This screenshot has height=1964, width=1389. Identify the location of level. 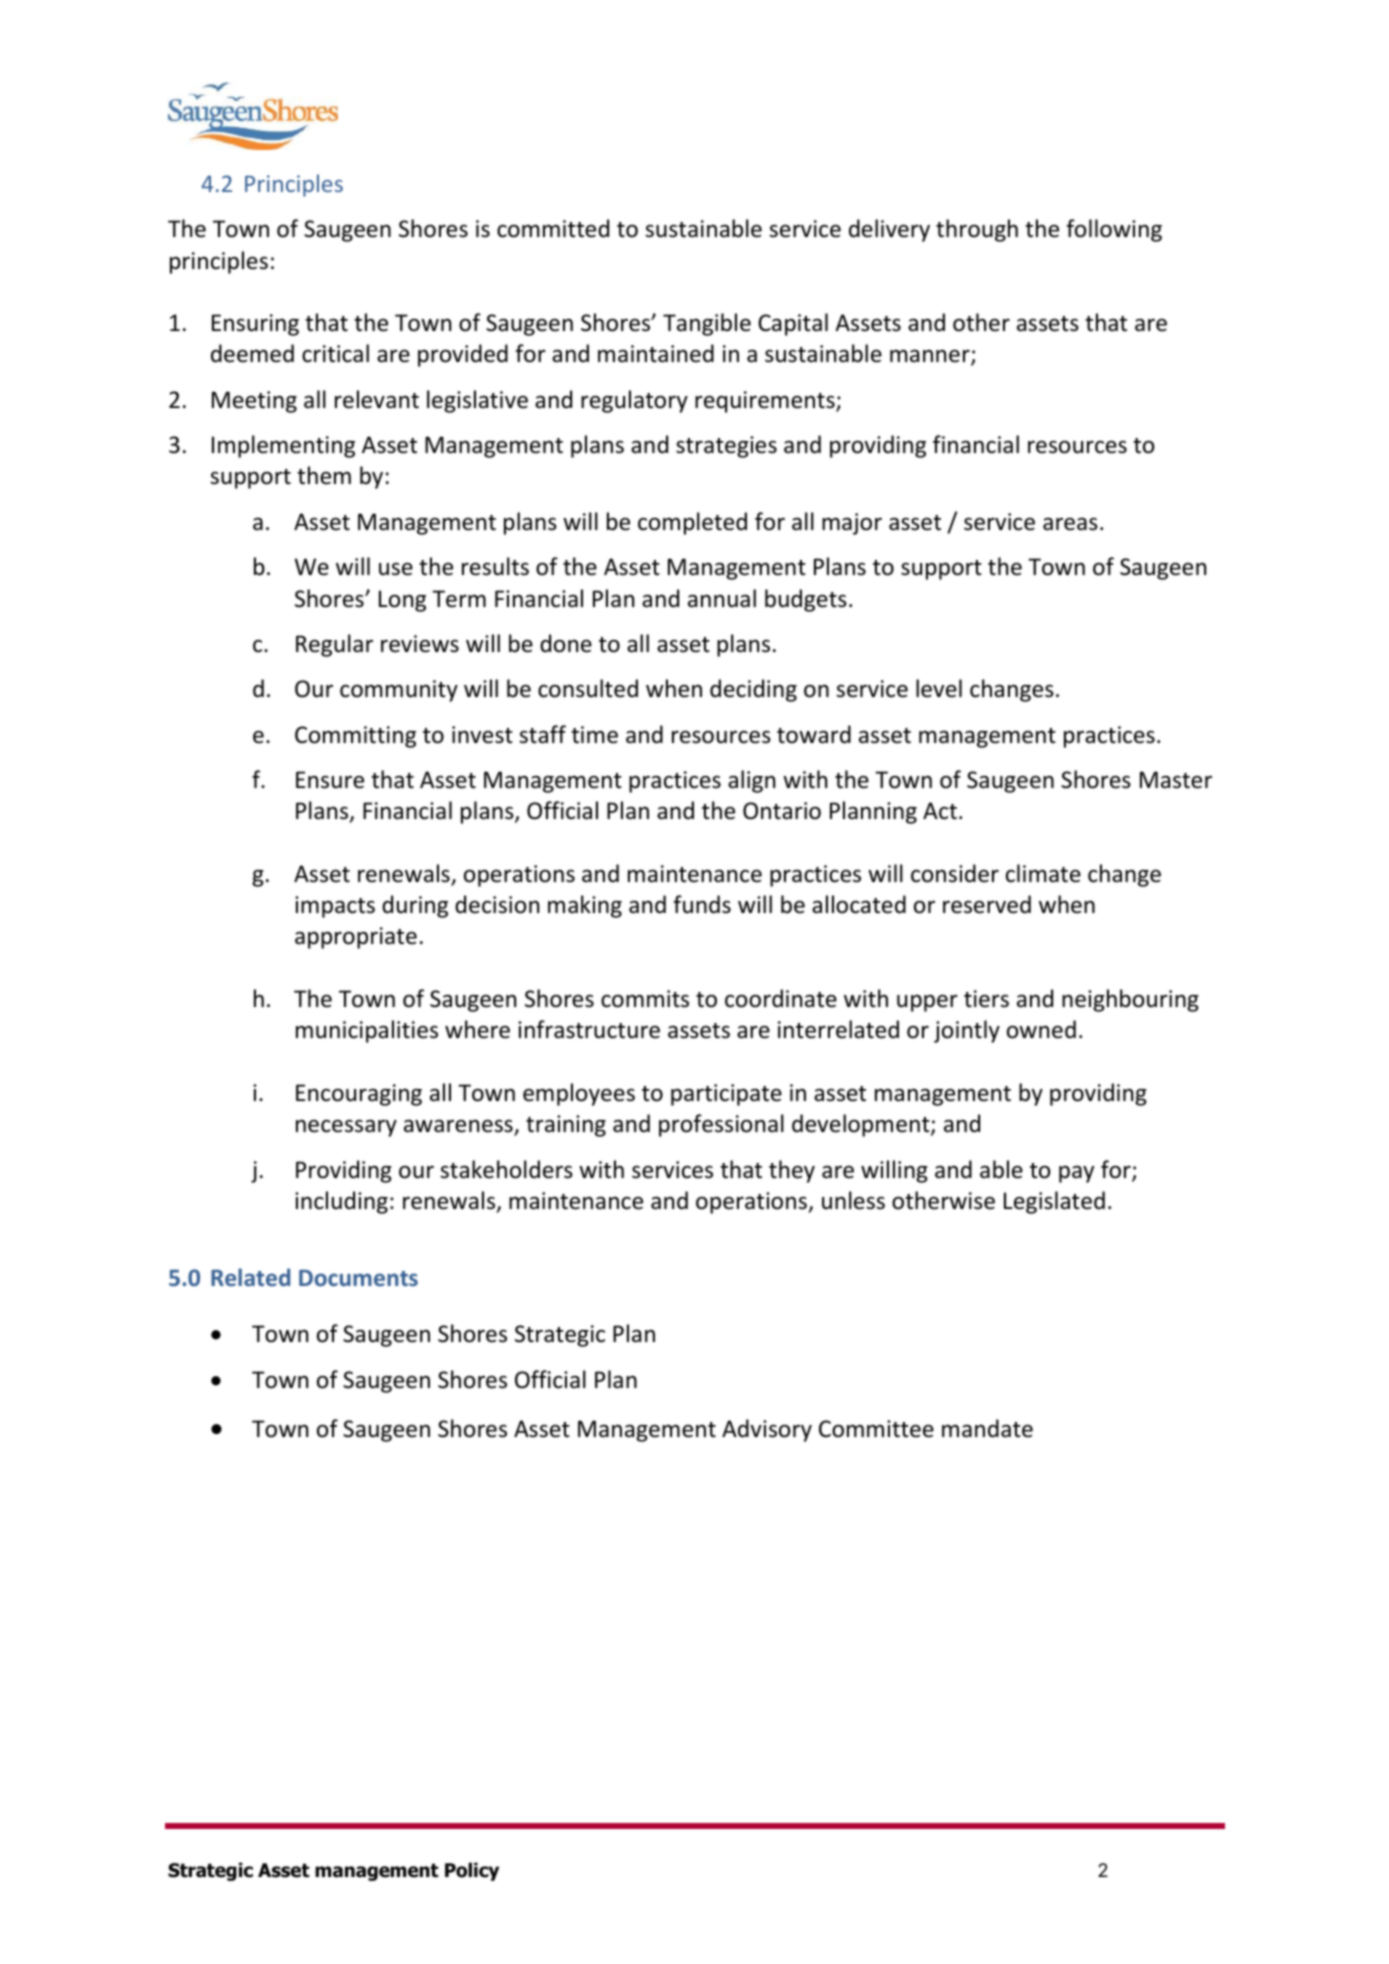
(939, 688).
